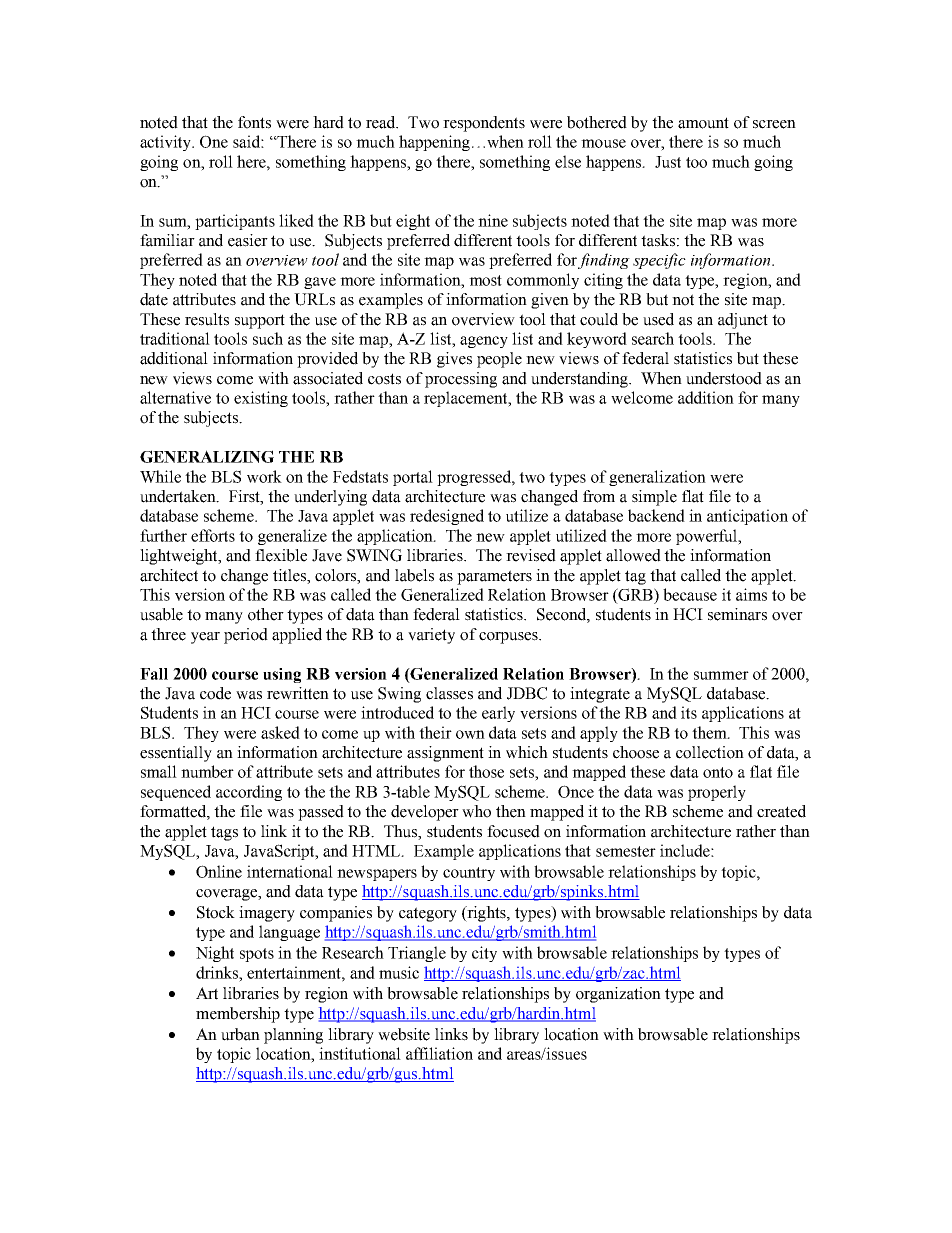 This screenshot has height=1233, width=952. What do you see at coordinates (476, 811) in the screenshot?
I see `who` at bounding box center [476, 811].
